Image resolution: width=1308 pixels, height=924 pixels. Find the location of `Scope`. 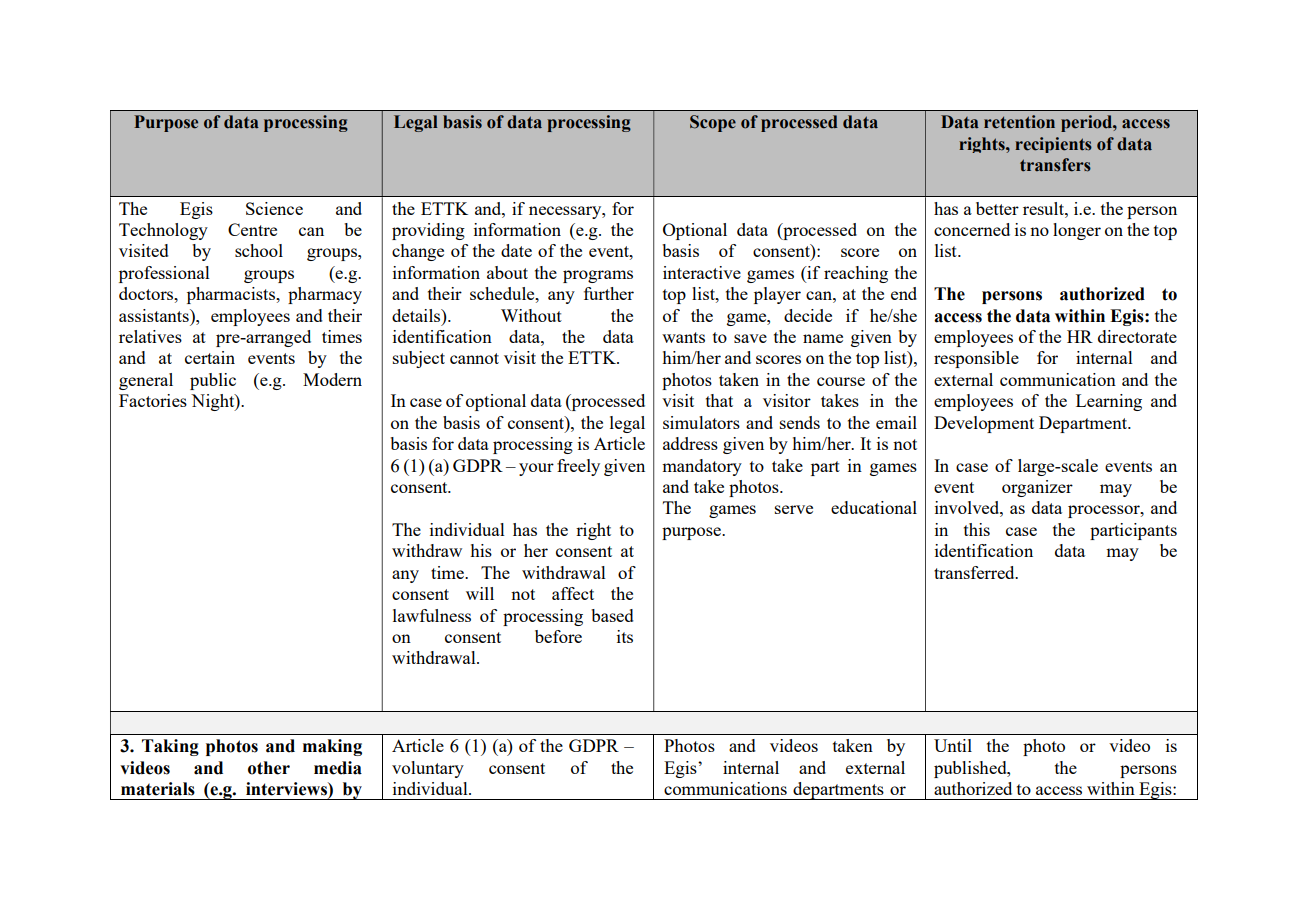

Scope is located at coordinates (713, 123).
